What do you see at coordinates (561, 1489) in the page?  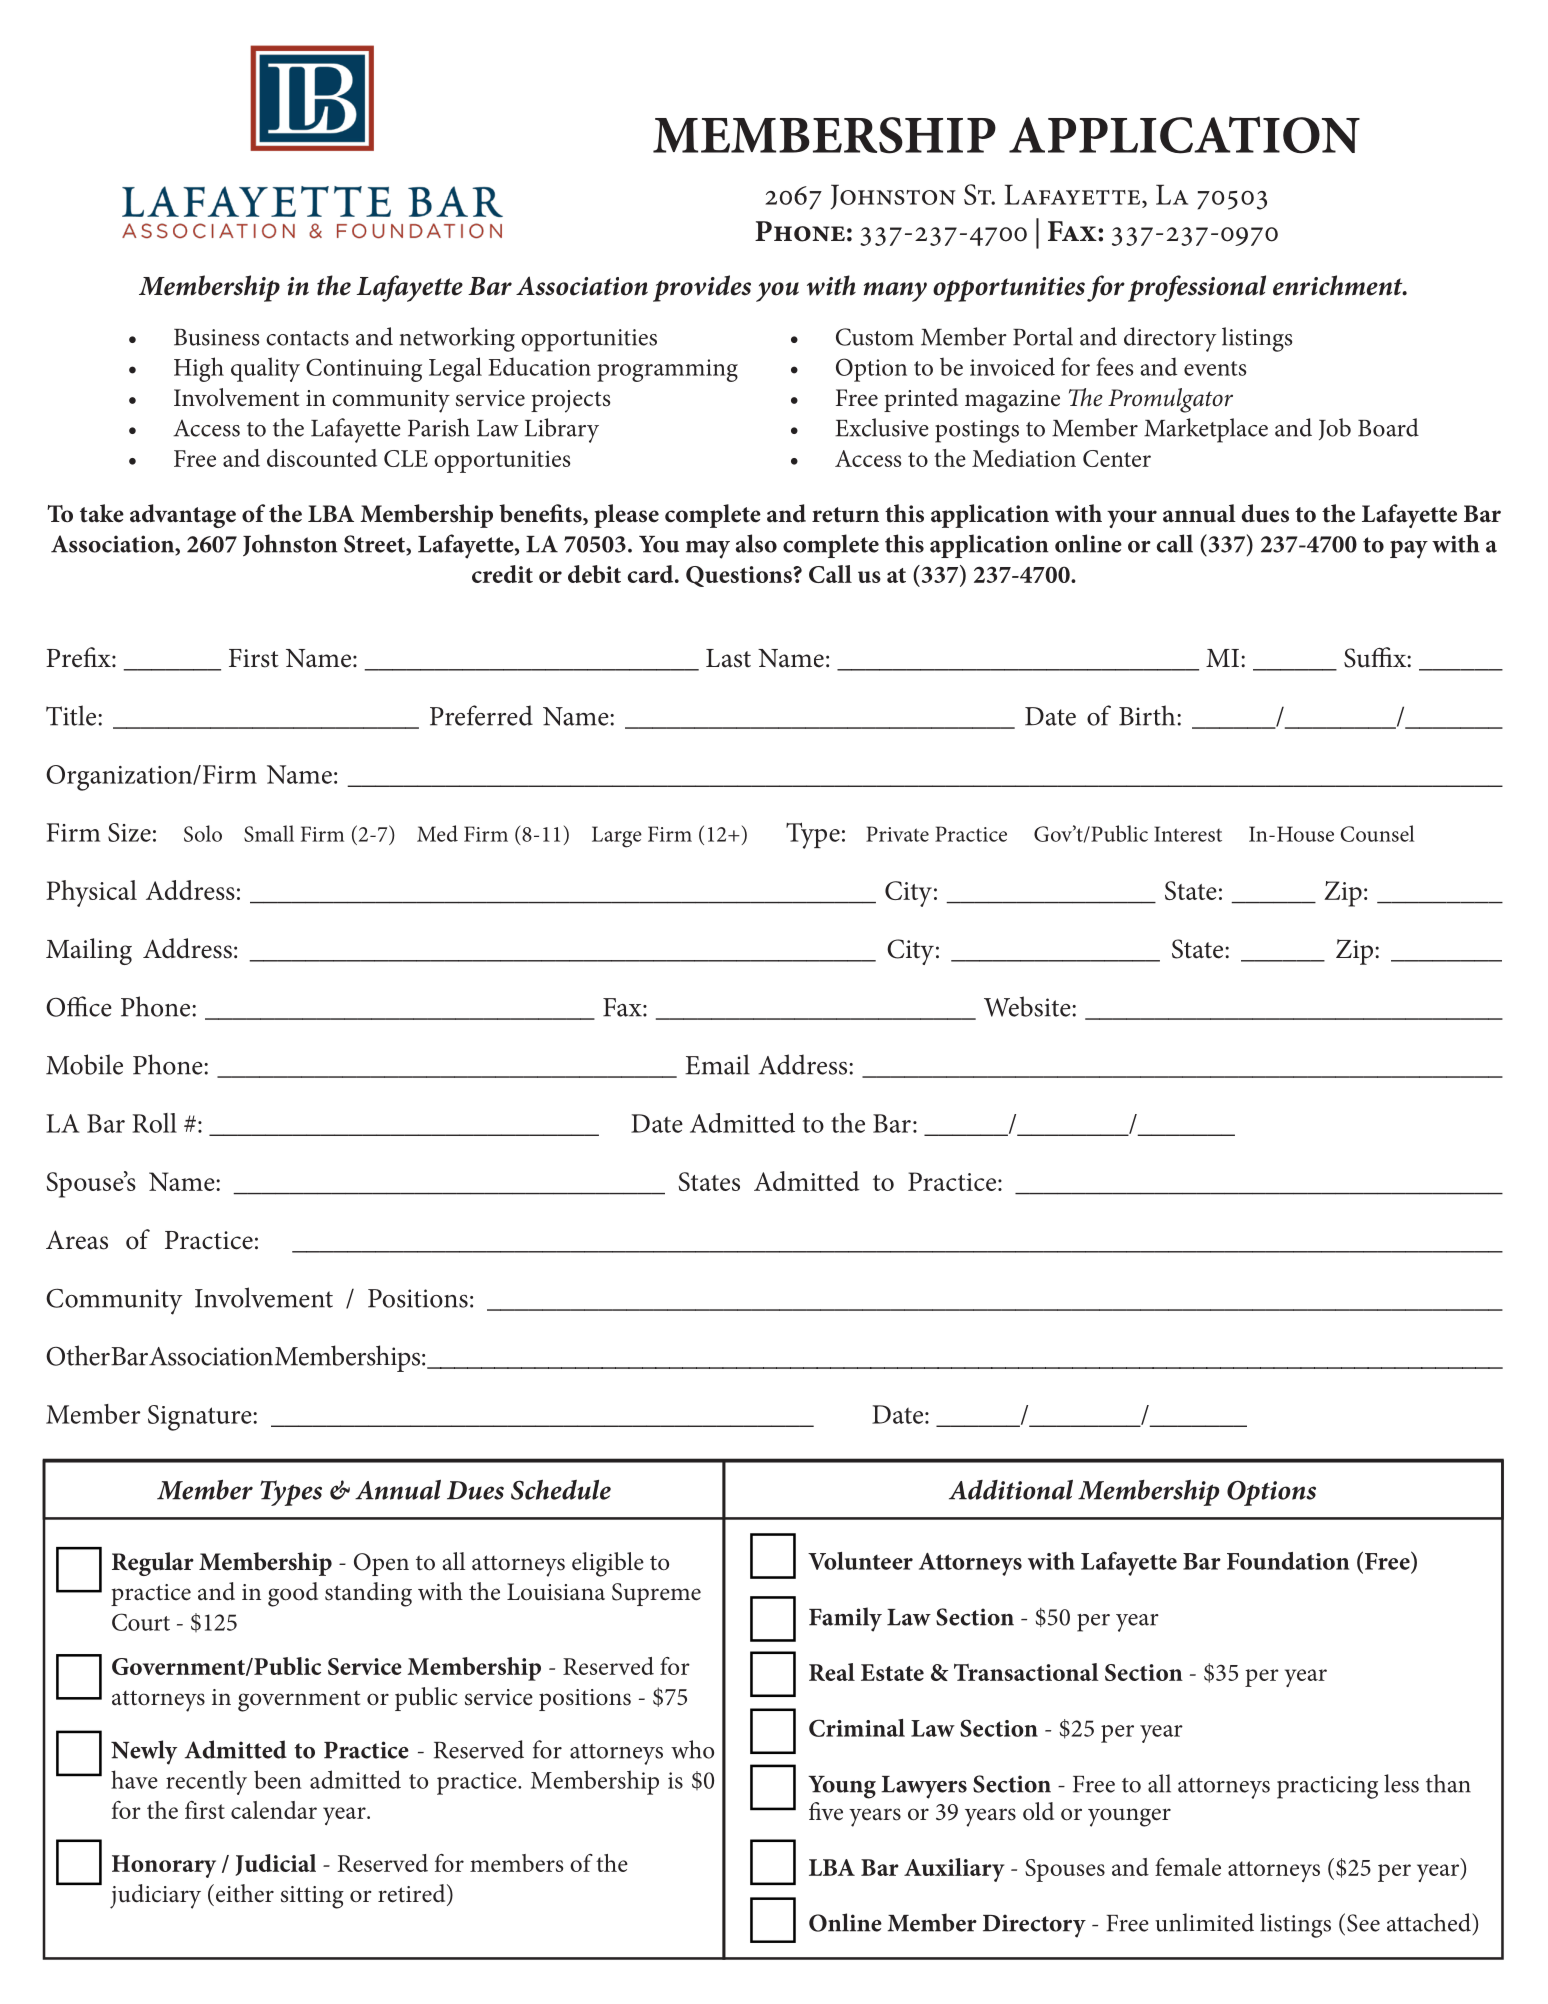 I see `Schedule` at bounding box center [561, 1489].
